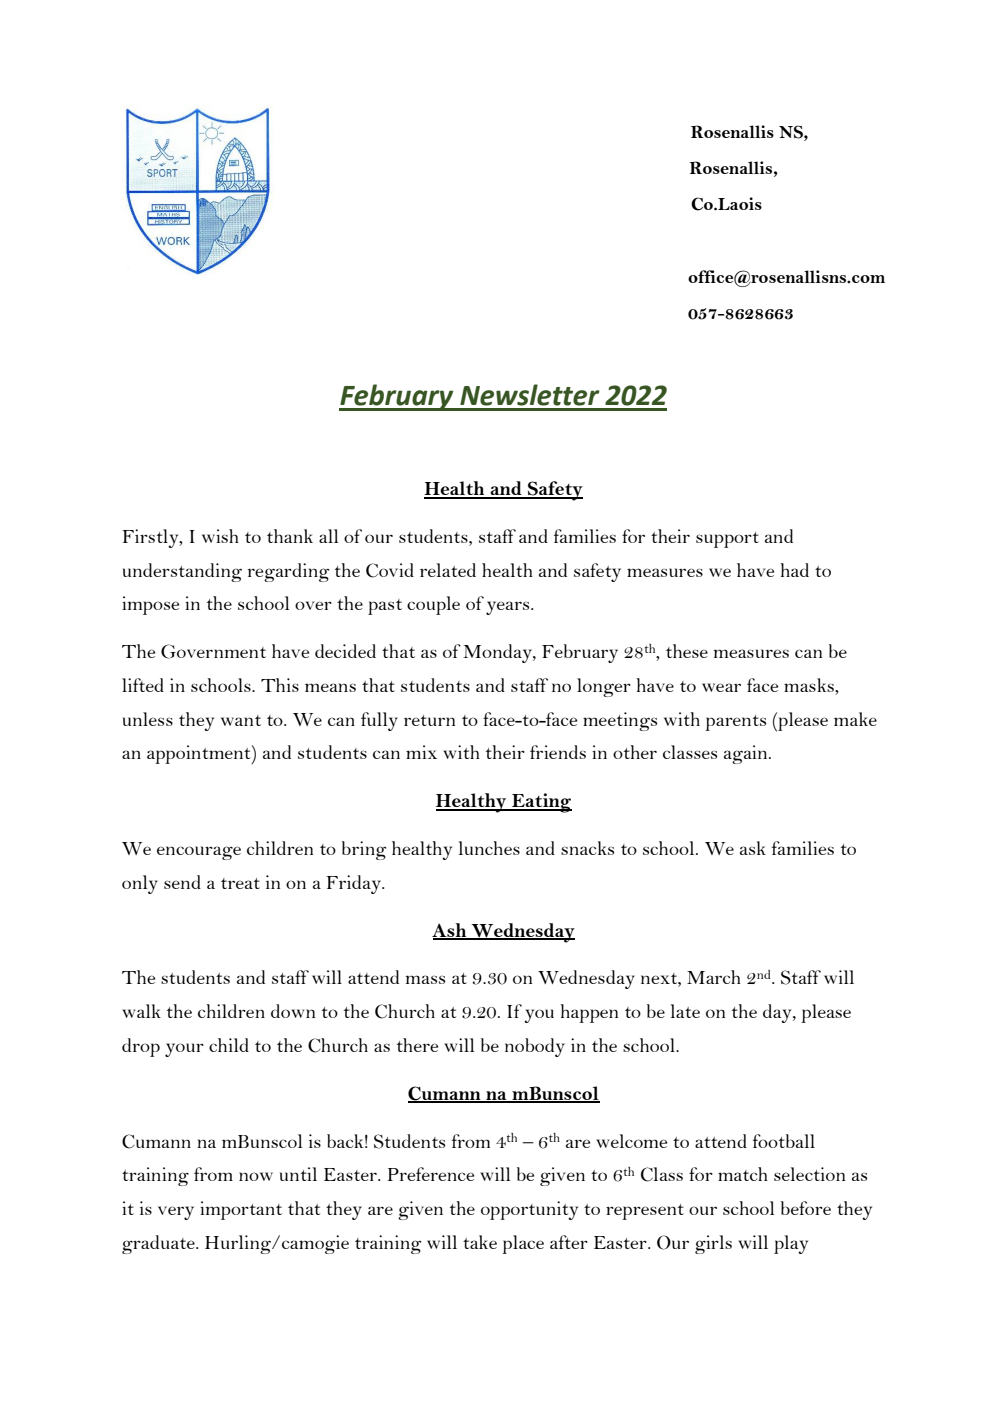  What do you see at coordinates (509, 608) in the screenshot?
I see `years` at bounding box center [509, 608].
